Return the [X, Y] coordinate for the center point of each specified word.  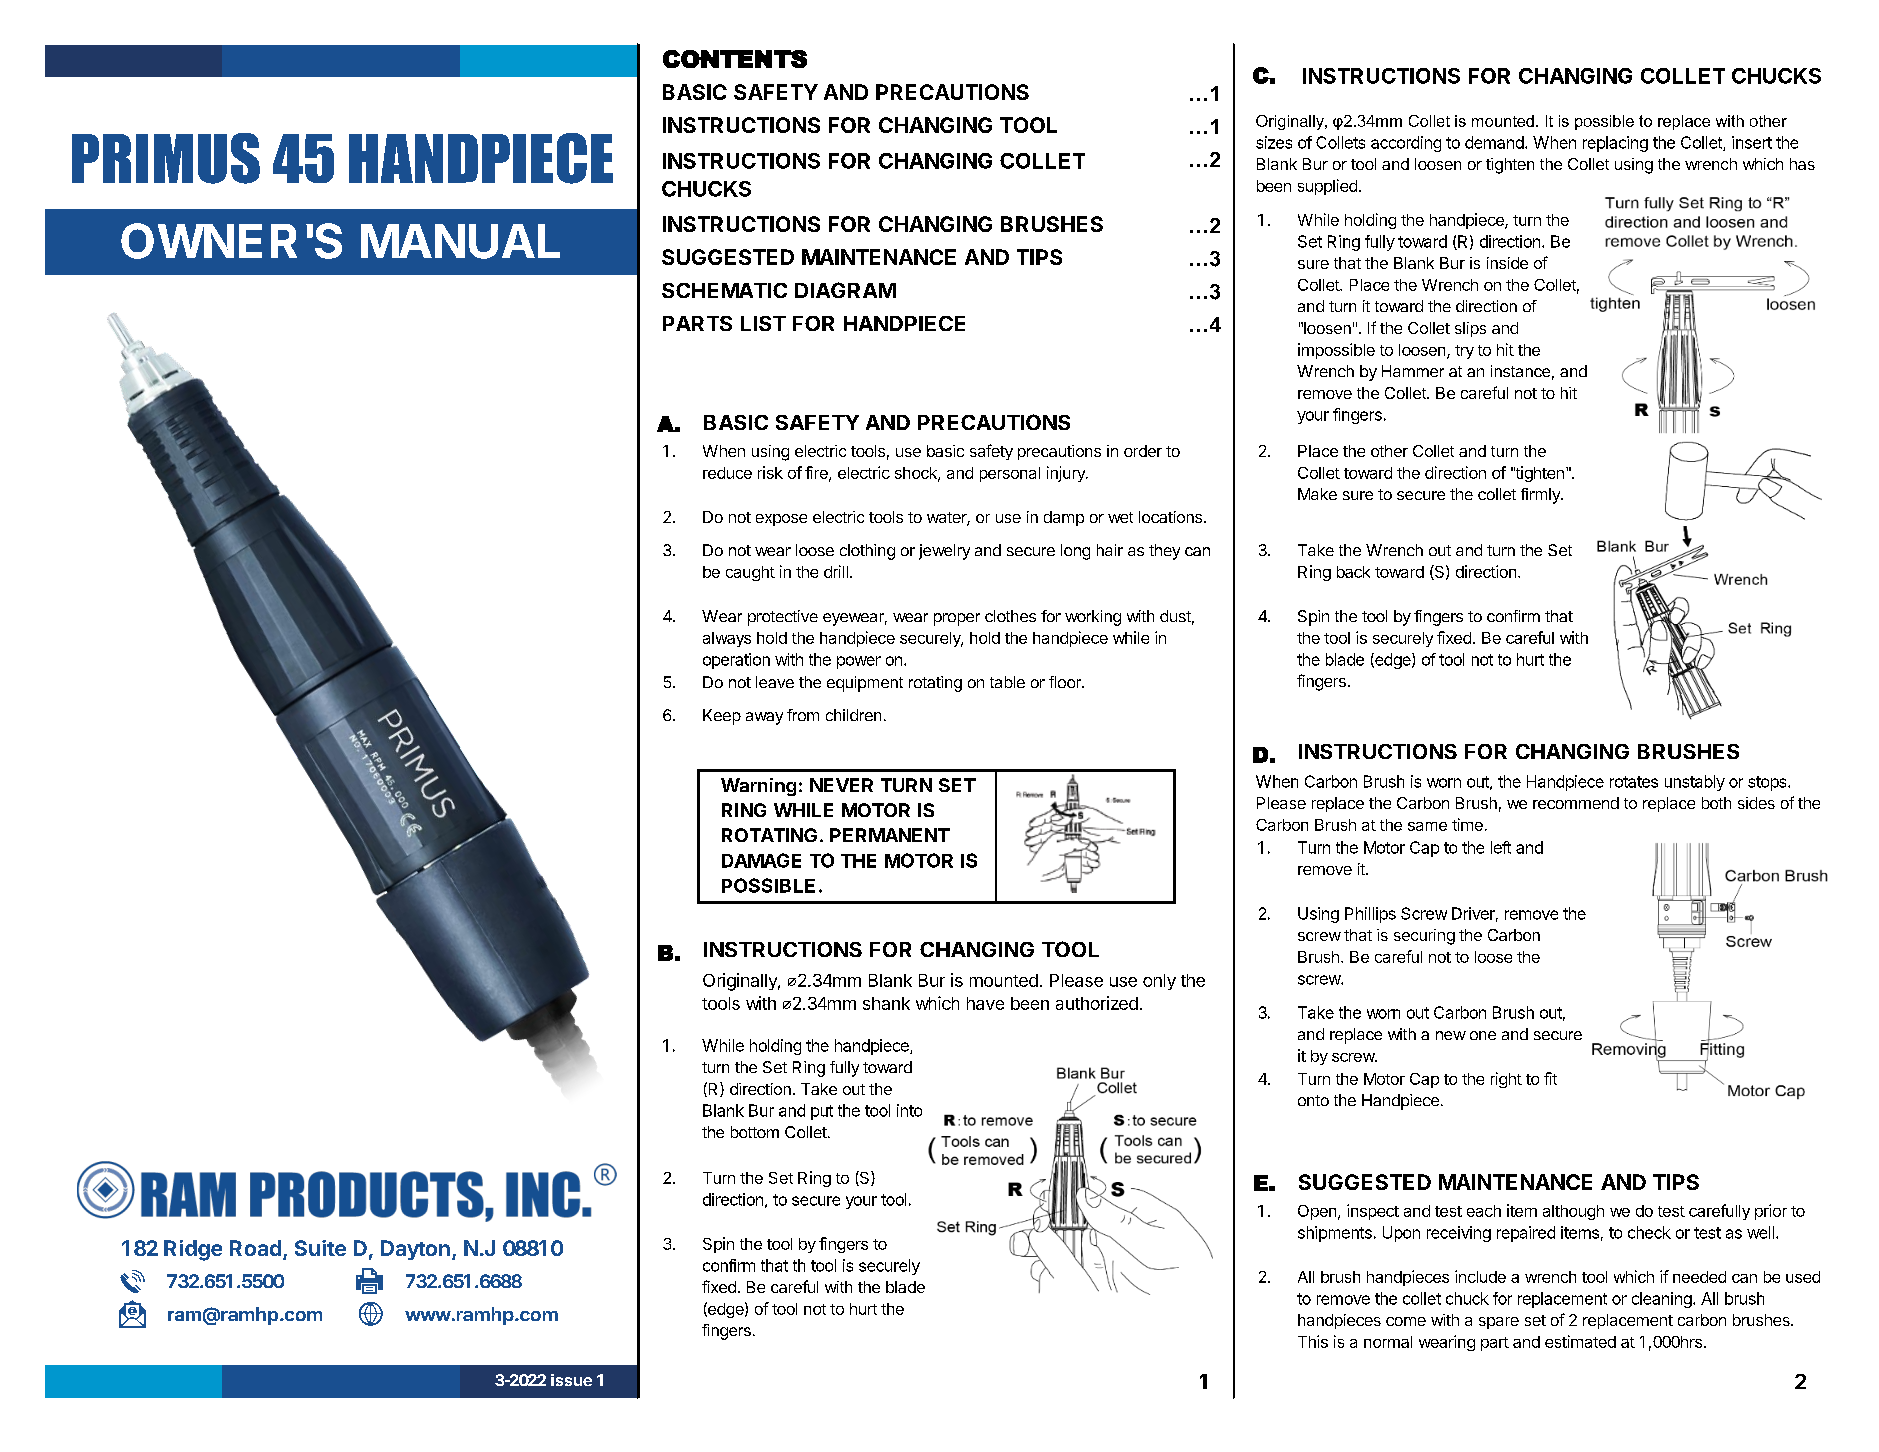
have [985, 1003]
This [1313, 1341]
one [1483, 1035]
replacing [1615, 144]
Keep [722, 717]
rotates [1634, 782]
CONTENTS [735, 59]
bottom [755, 1132]
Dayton [415, 1250]
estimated [1580, 1341]
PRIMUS [166, 158]
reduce [727, 473]
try [1464, 352]
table [1007, 682]
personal [1010, 474]
